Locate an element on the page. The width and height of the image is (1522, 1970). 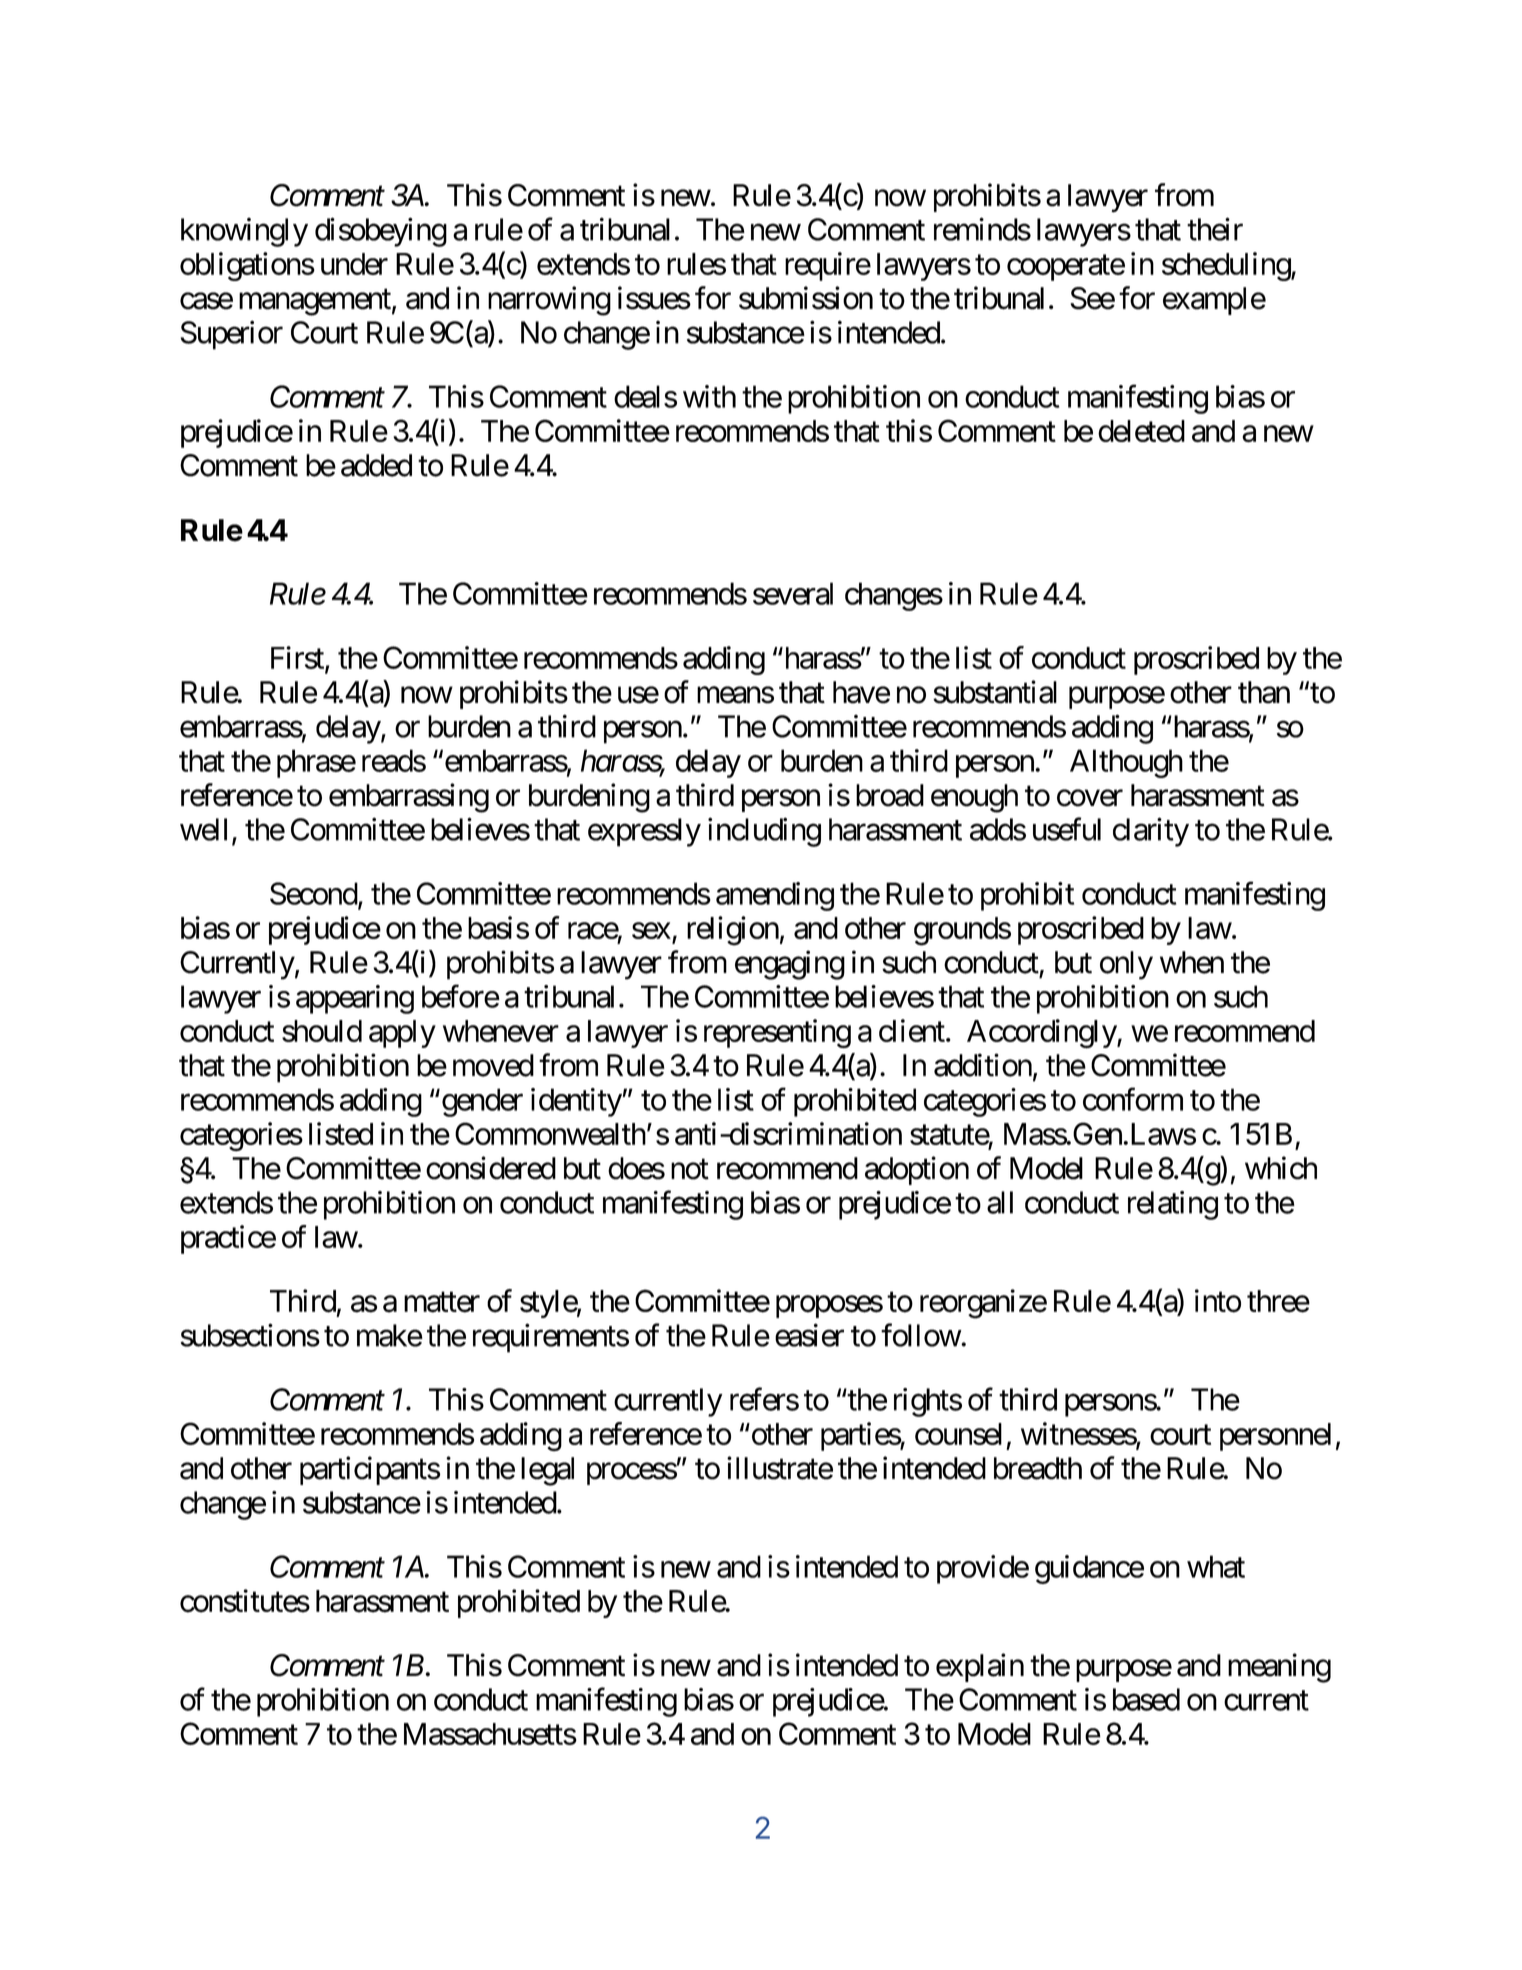
easier is located at coordinates (809, 1335).
